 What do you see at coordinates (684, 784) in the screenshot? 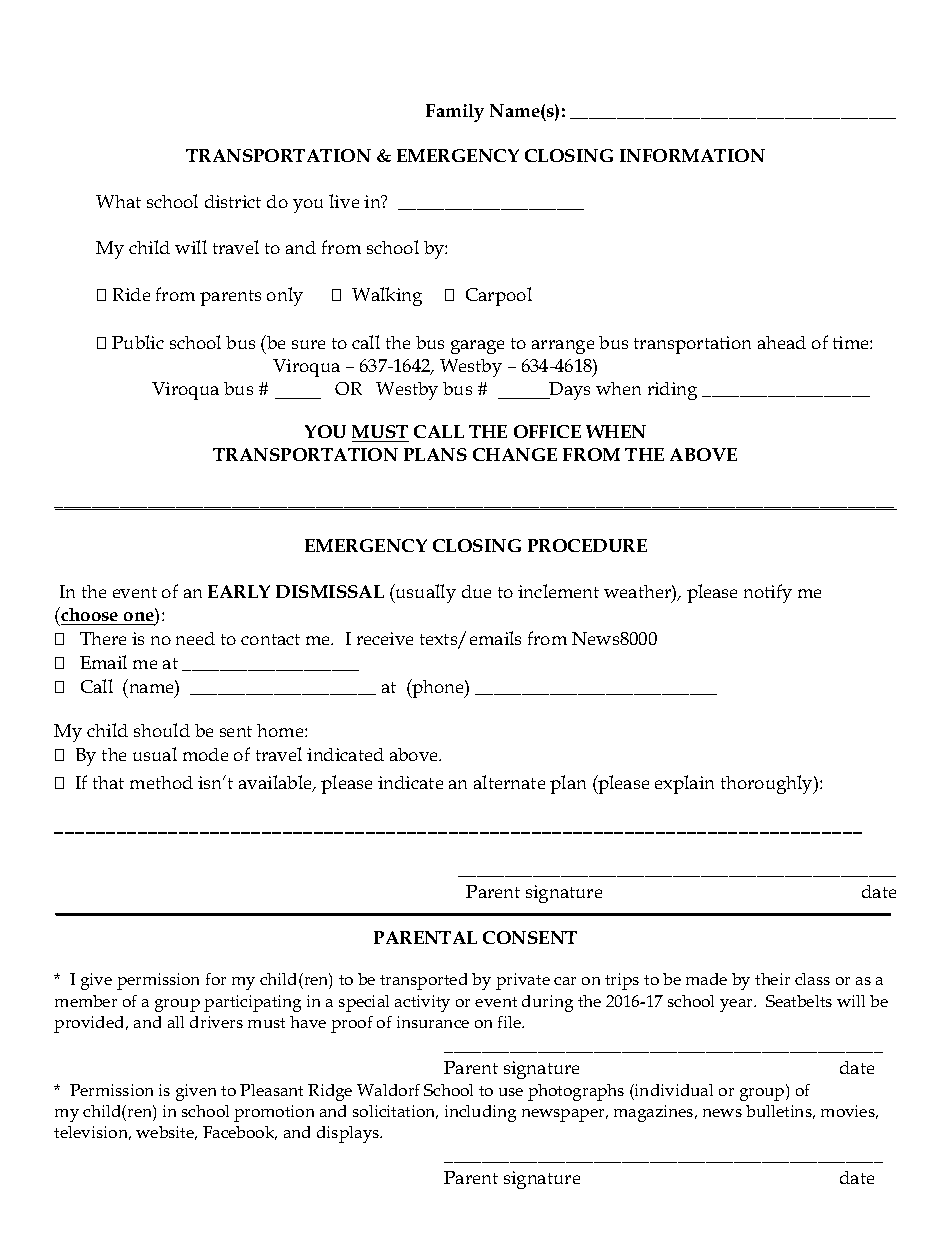
I see `explain` at bounding box center [684, 784].
